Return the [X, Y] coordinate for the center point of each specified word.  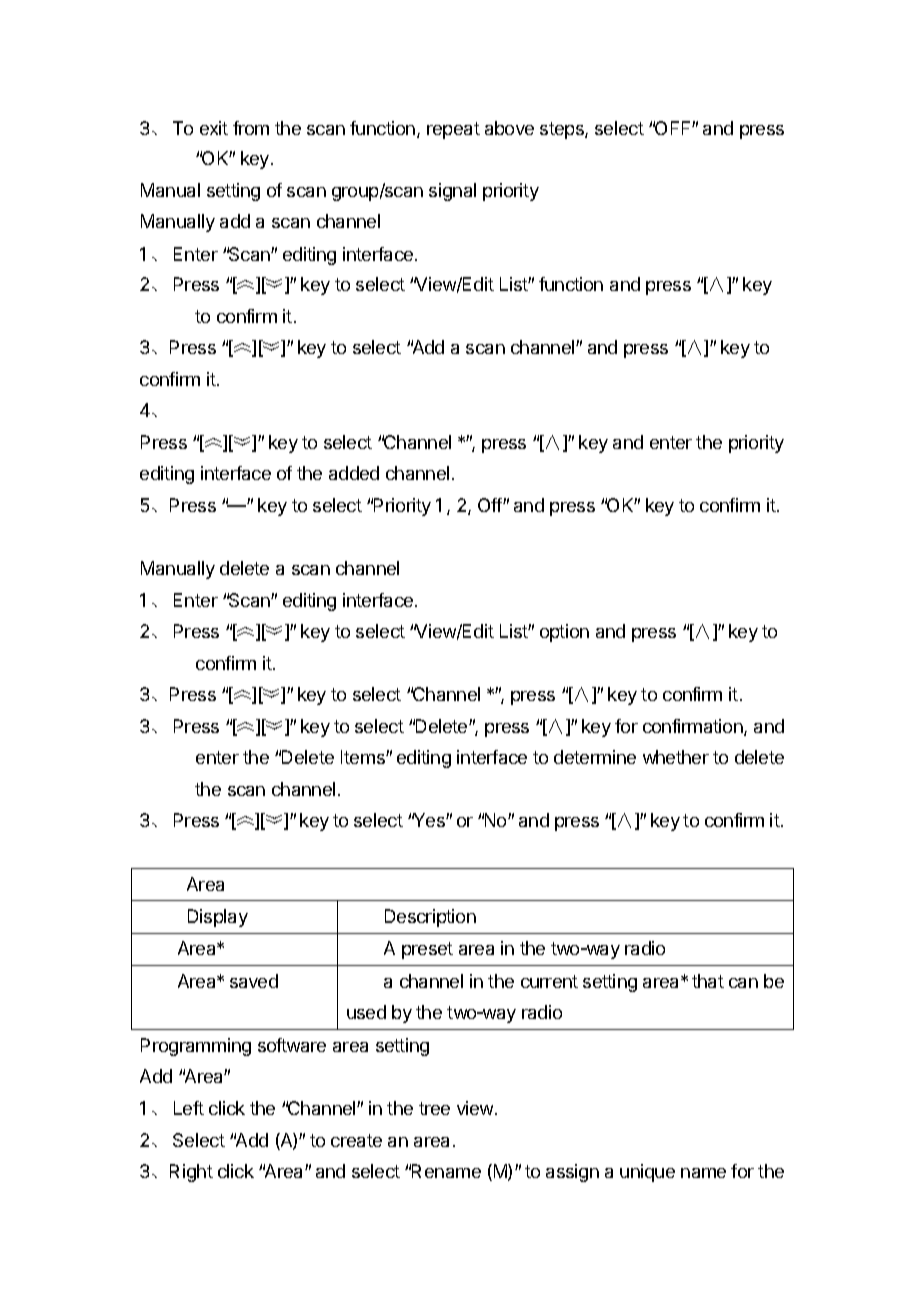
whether [676, 757]
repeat [453, 130]
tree [434, 1108]
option [564, 633]
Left [189, 1108]
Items [364, 757]
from [251, 128]
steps [563, 130]
